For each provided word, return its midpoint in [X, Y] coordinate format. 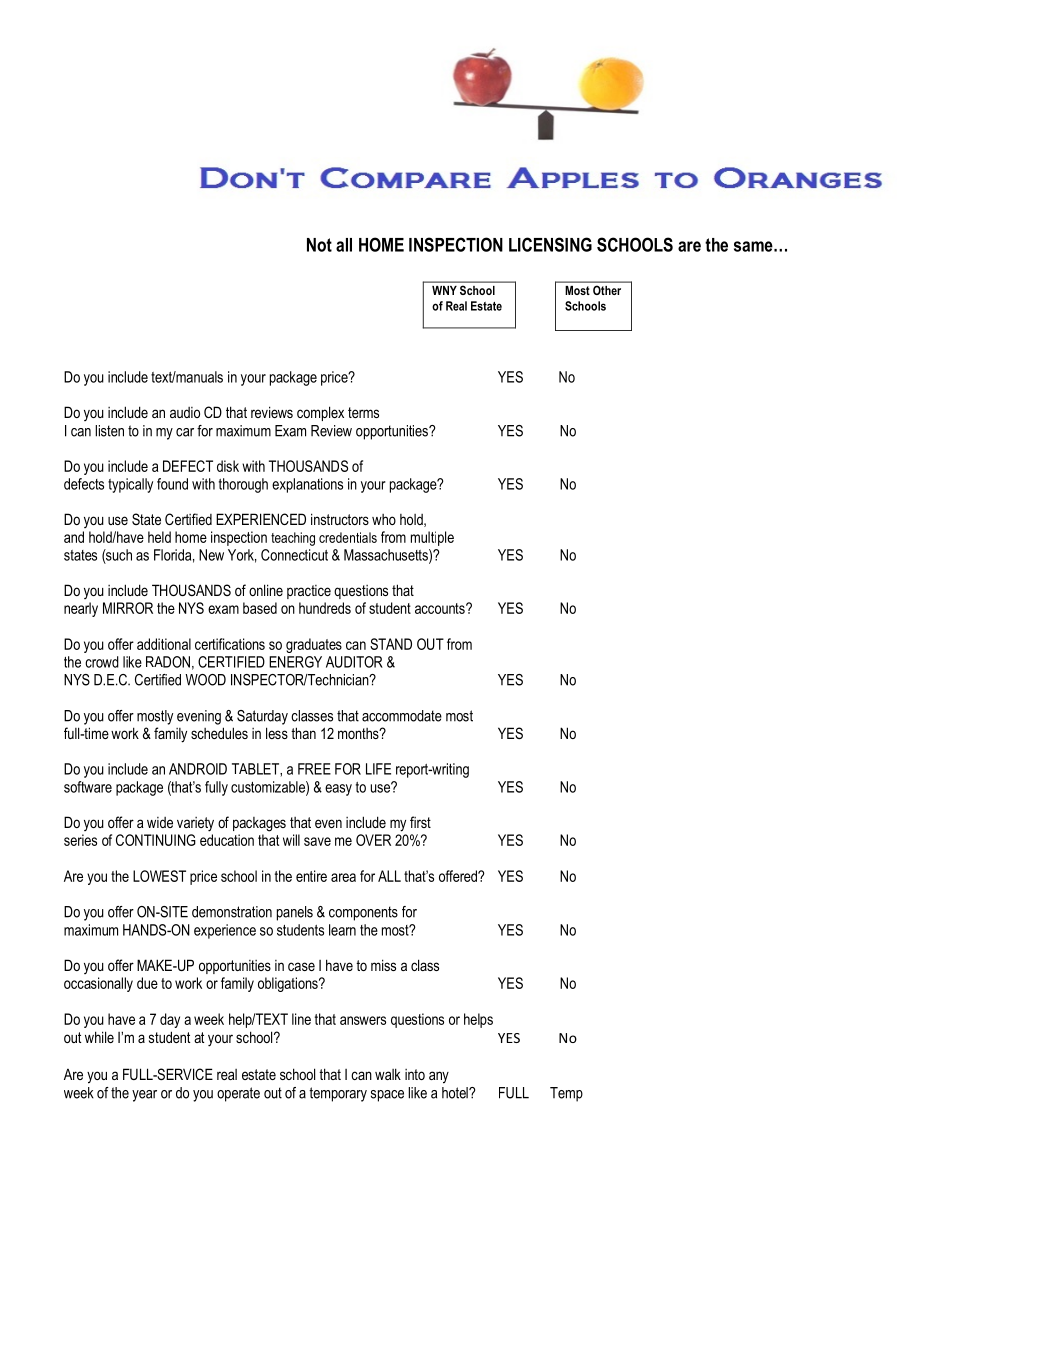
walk [388, 1074]
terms [363, 412]
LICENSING [550, 244]
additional [164, 644]
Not [319, 245]
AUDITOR [354, 662]
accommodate [402, 716]
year [144, 1096]
